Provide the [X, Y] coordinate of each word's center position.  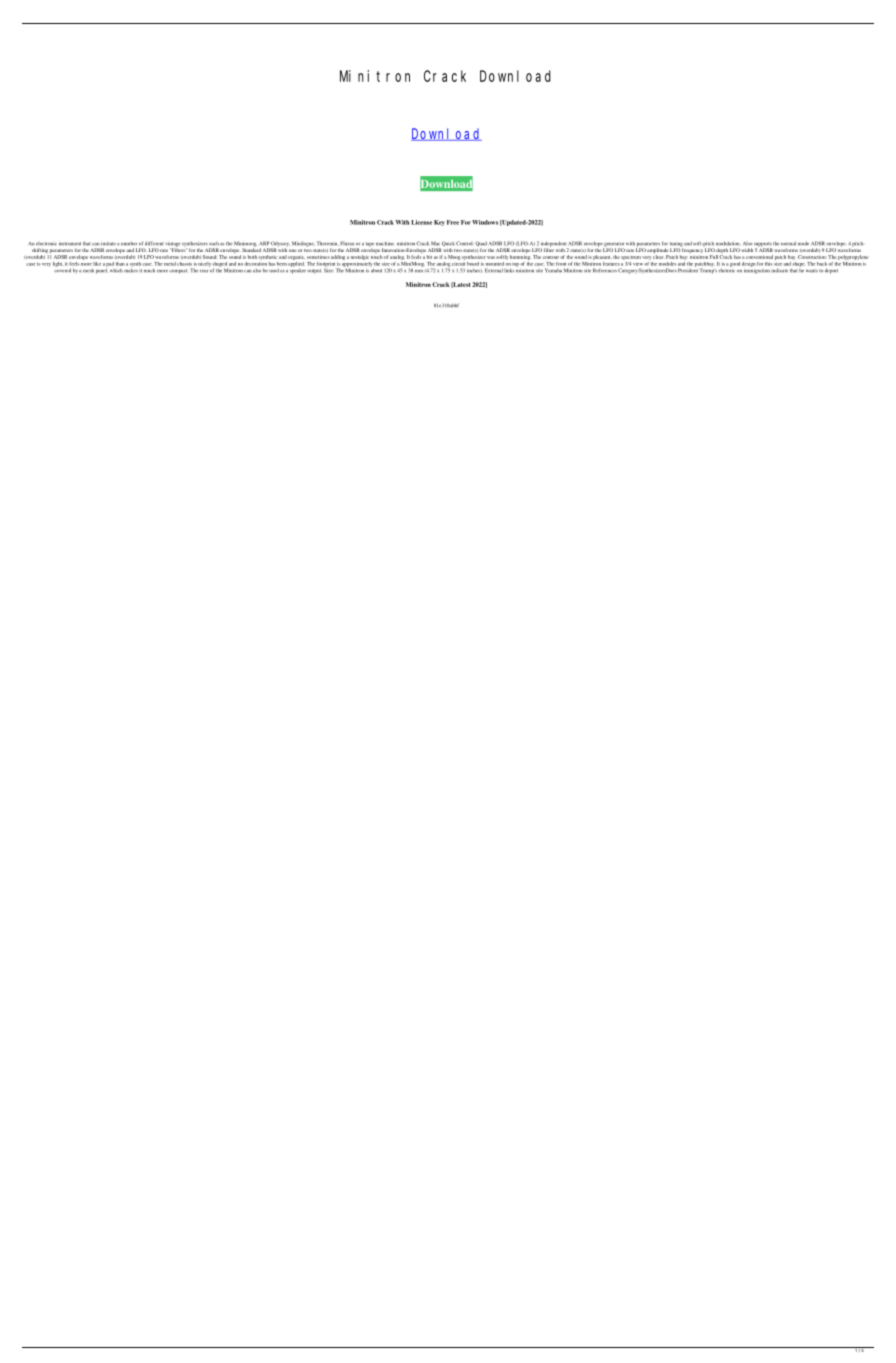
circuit [458, 262]
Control [464, 243]
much [149, 270]
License [421, 222]
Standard [251, 249]
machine [385, 243]
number [129, 244]
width [747, 250]
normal [788, 243]
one [292, 250]
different [154, 243]
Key [439, 223]
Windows [485, 222]
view [637, 264]
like [97, 263]
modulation [728, 243]
